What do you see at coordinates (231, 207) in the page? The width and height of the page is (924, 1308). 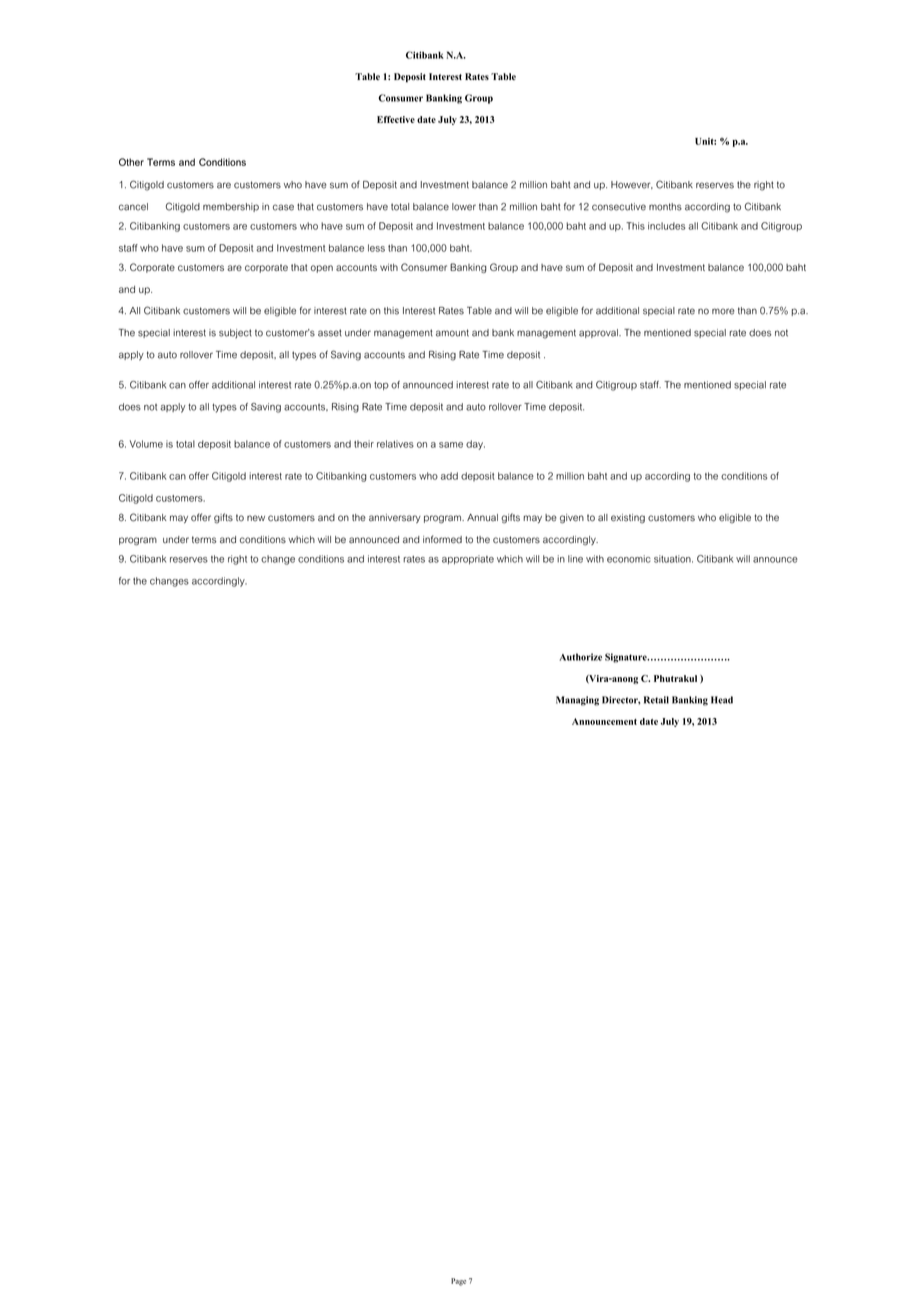 I see `membership` at bounding box center [231, 207].
